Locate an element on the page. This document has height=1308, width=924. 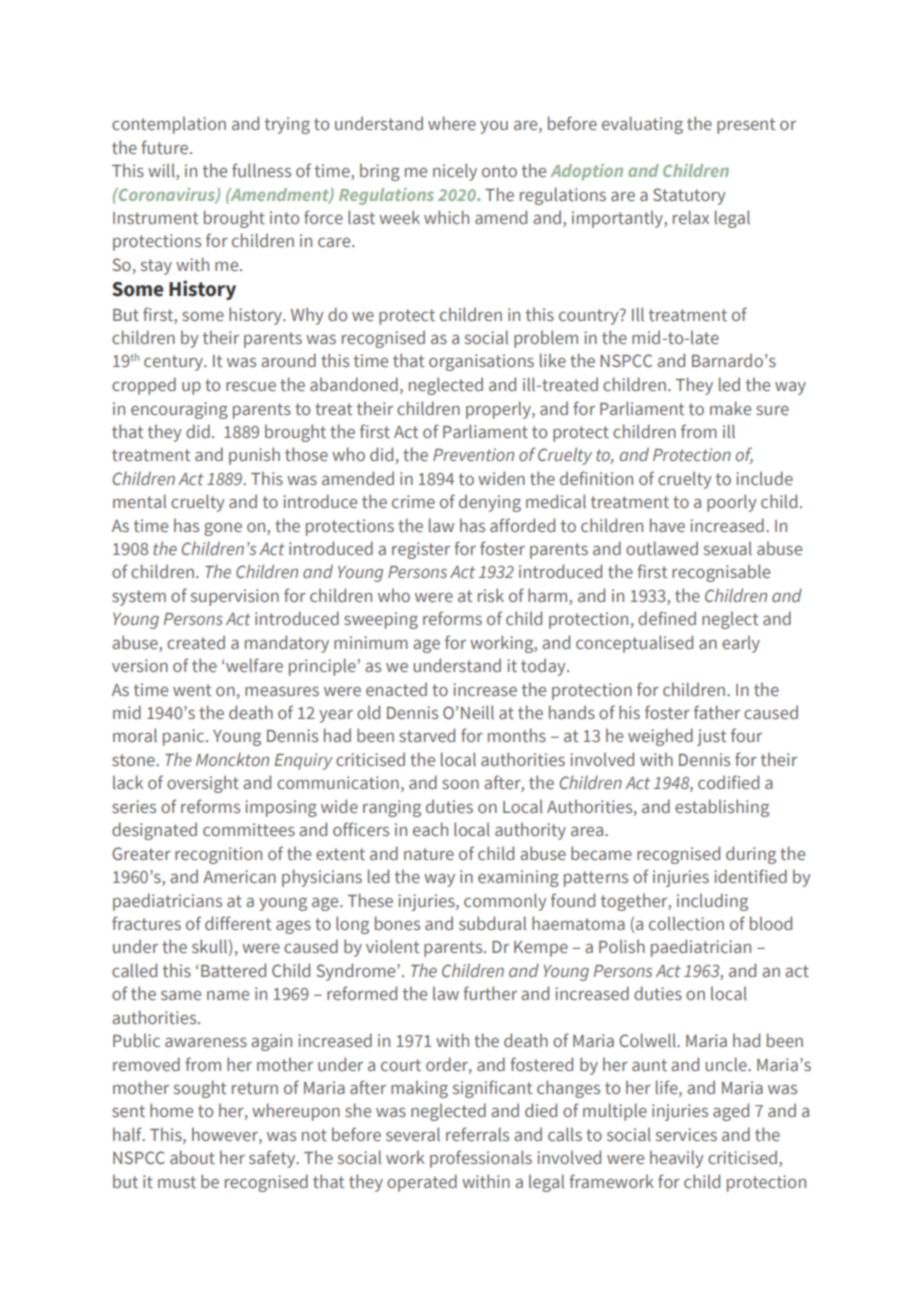
about is located at coordinates (192, 1157).
